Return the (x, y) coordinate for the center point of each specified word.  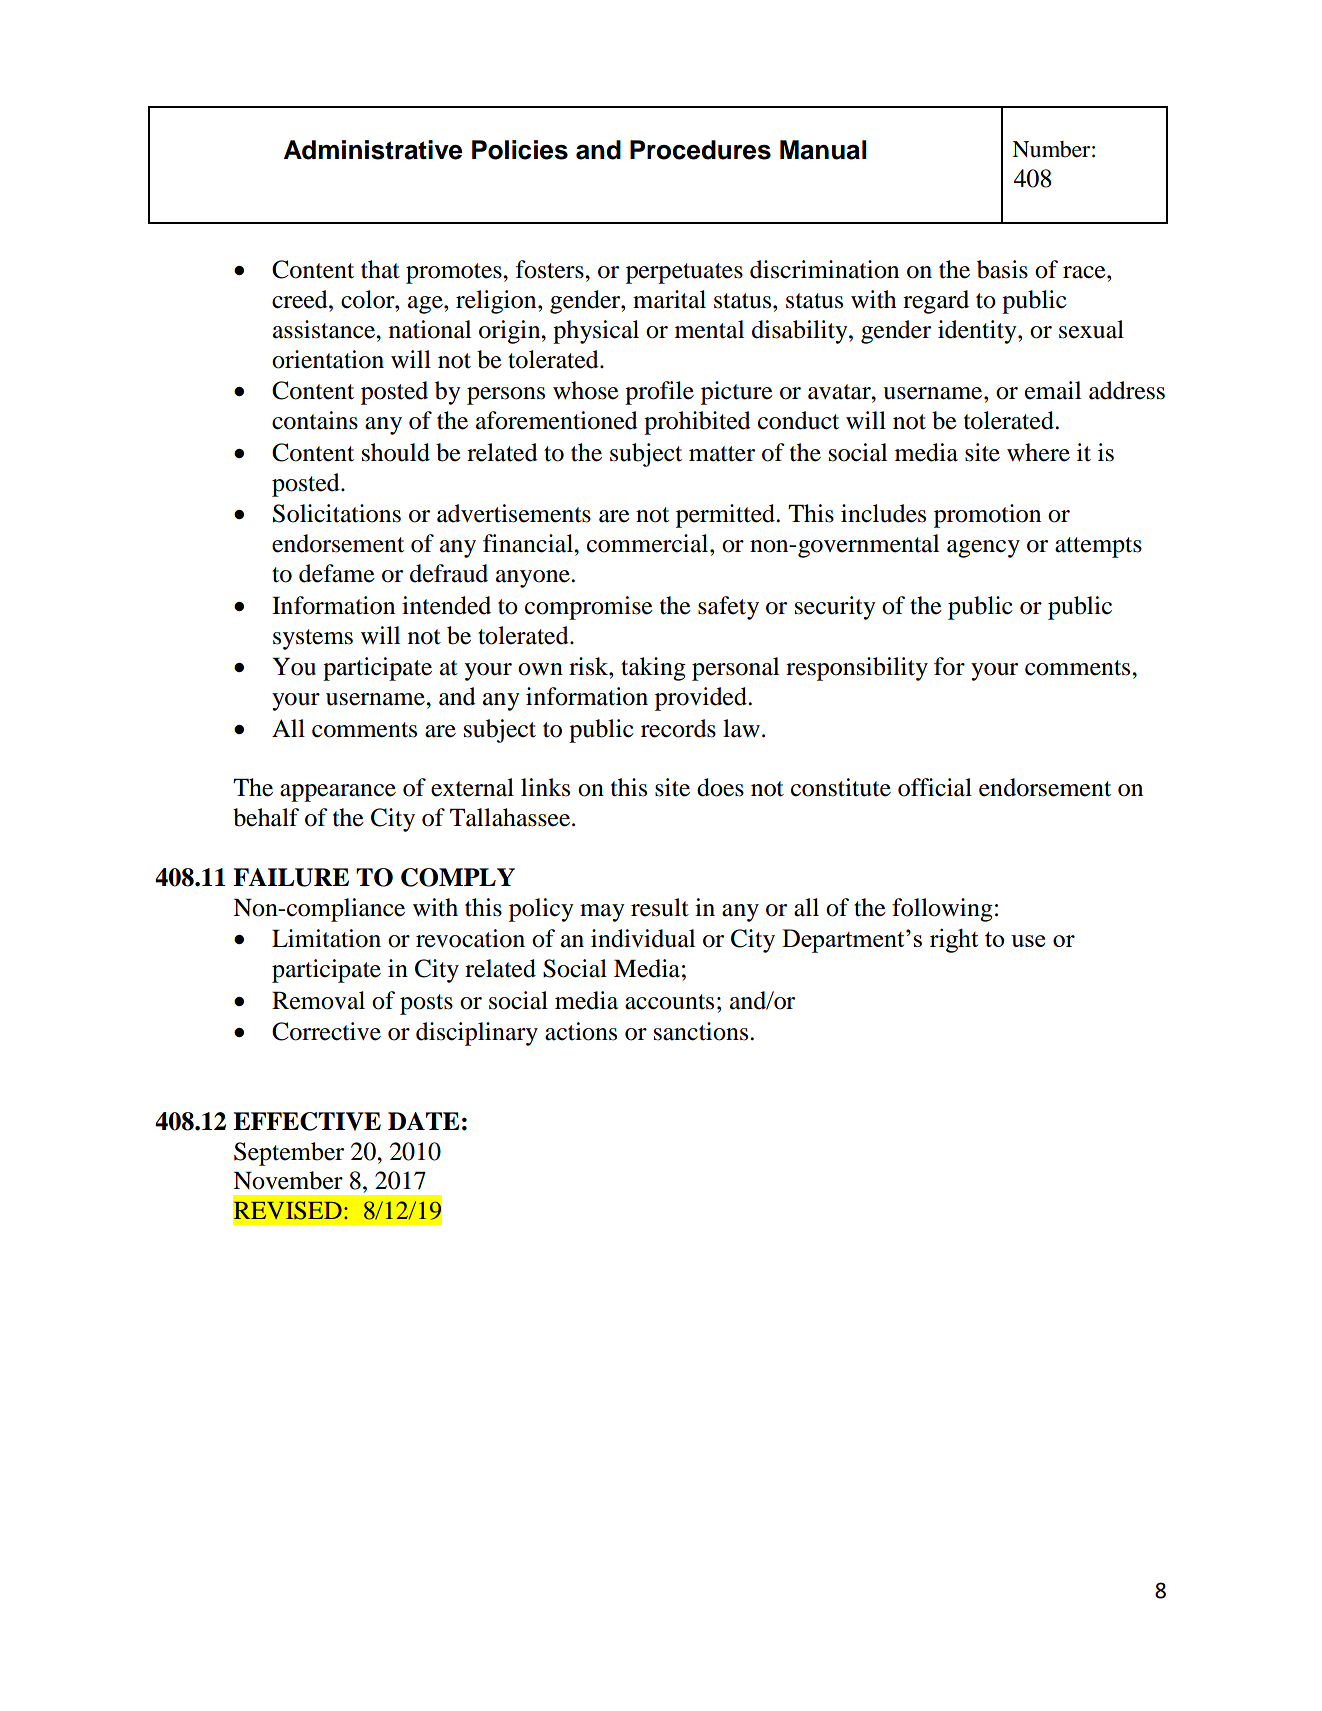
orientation (328, 359)
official (935, 787)
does (720, 787)
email (1053, 390)
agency (983, 549)
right (954, 941)
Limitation (326, 938)
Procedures (700, 150)
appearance (338, 793)
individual (643, 938)
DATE (424, 1121)
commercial (649, 543)
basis (1002, 269)
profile (659, 393)
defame (337, 573)
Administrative (373, 150)
